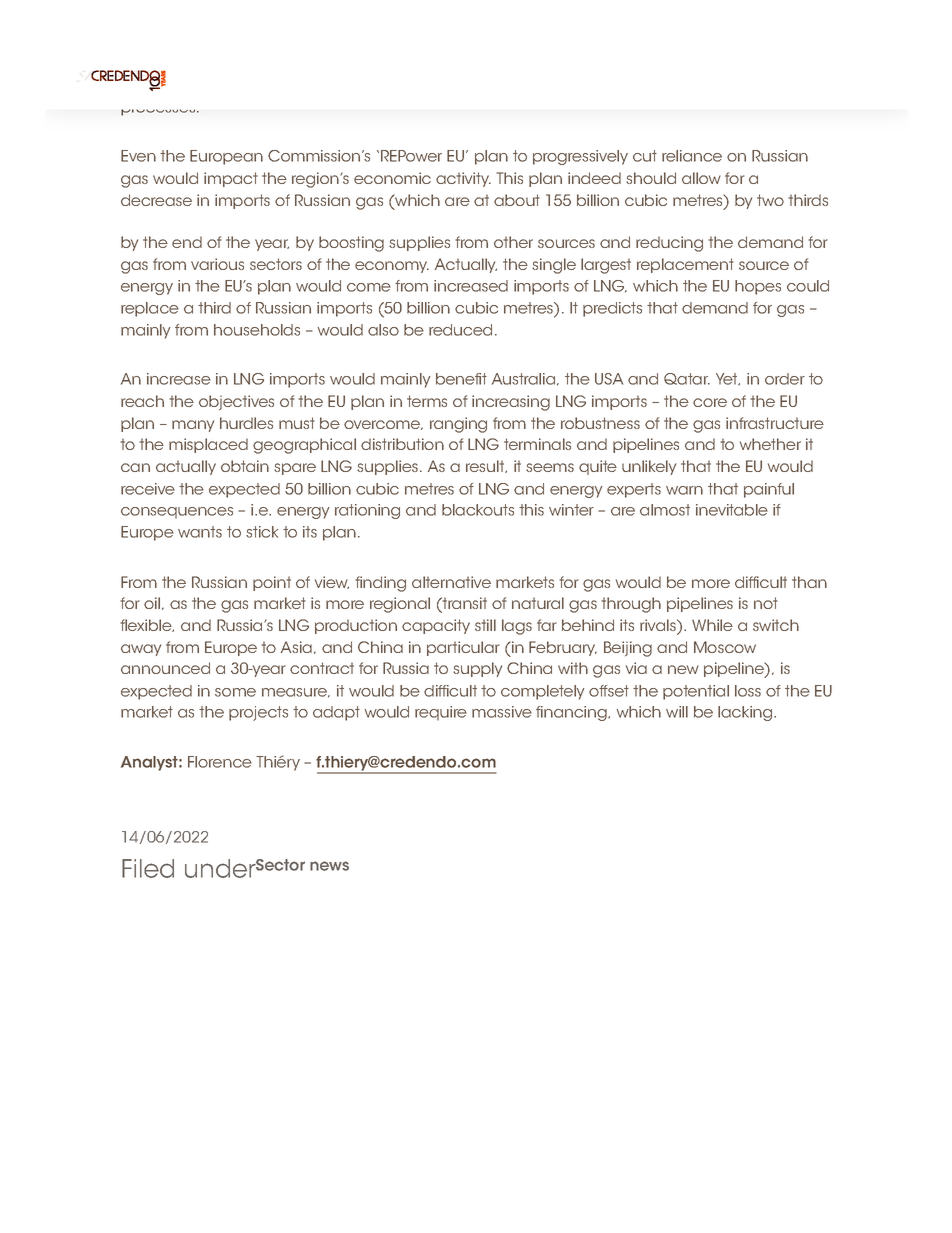 Image resolution: width=952 pixels, height=1233 pixels. What do you see at coordinates (159, 112) in the screenshot?
I see `processes` at bounding box center [159, 112].
